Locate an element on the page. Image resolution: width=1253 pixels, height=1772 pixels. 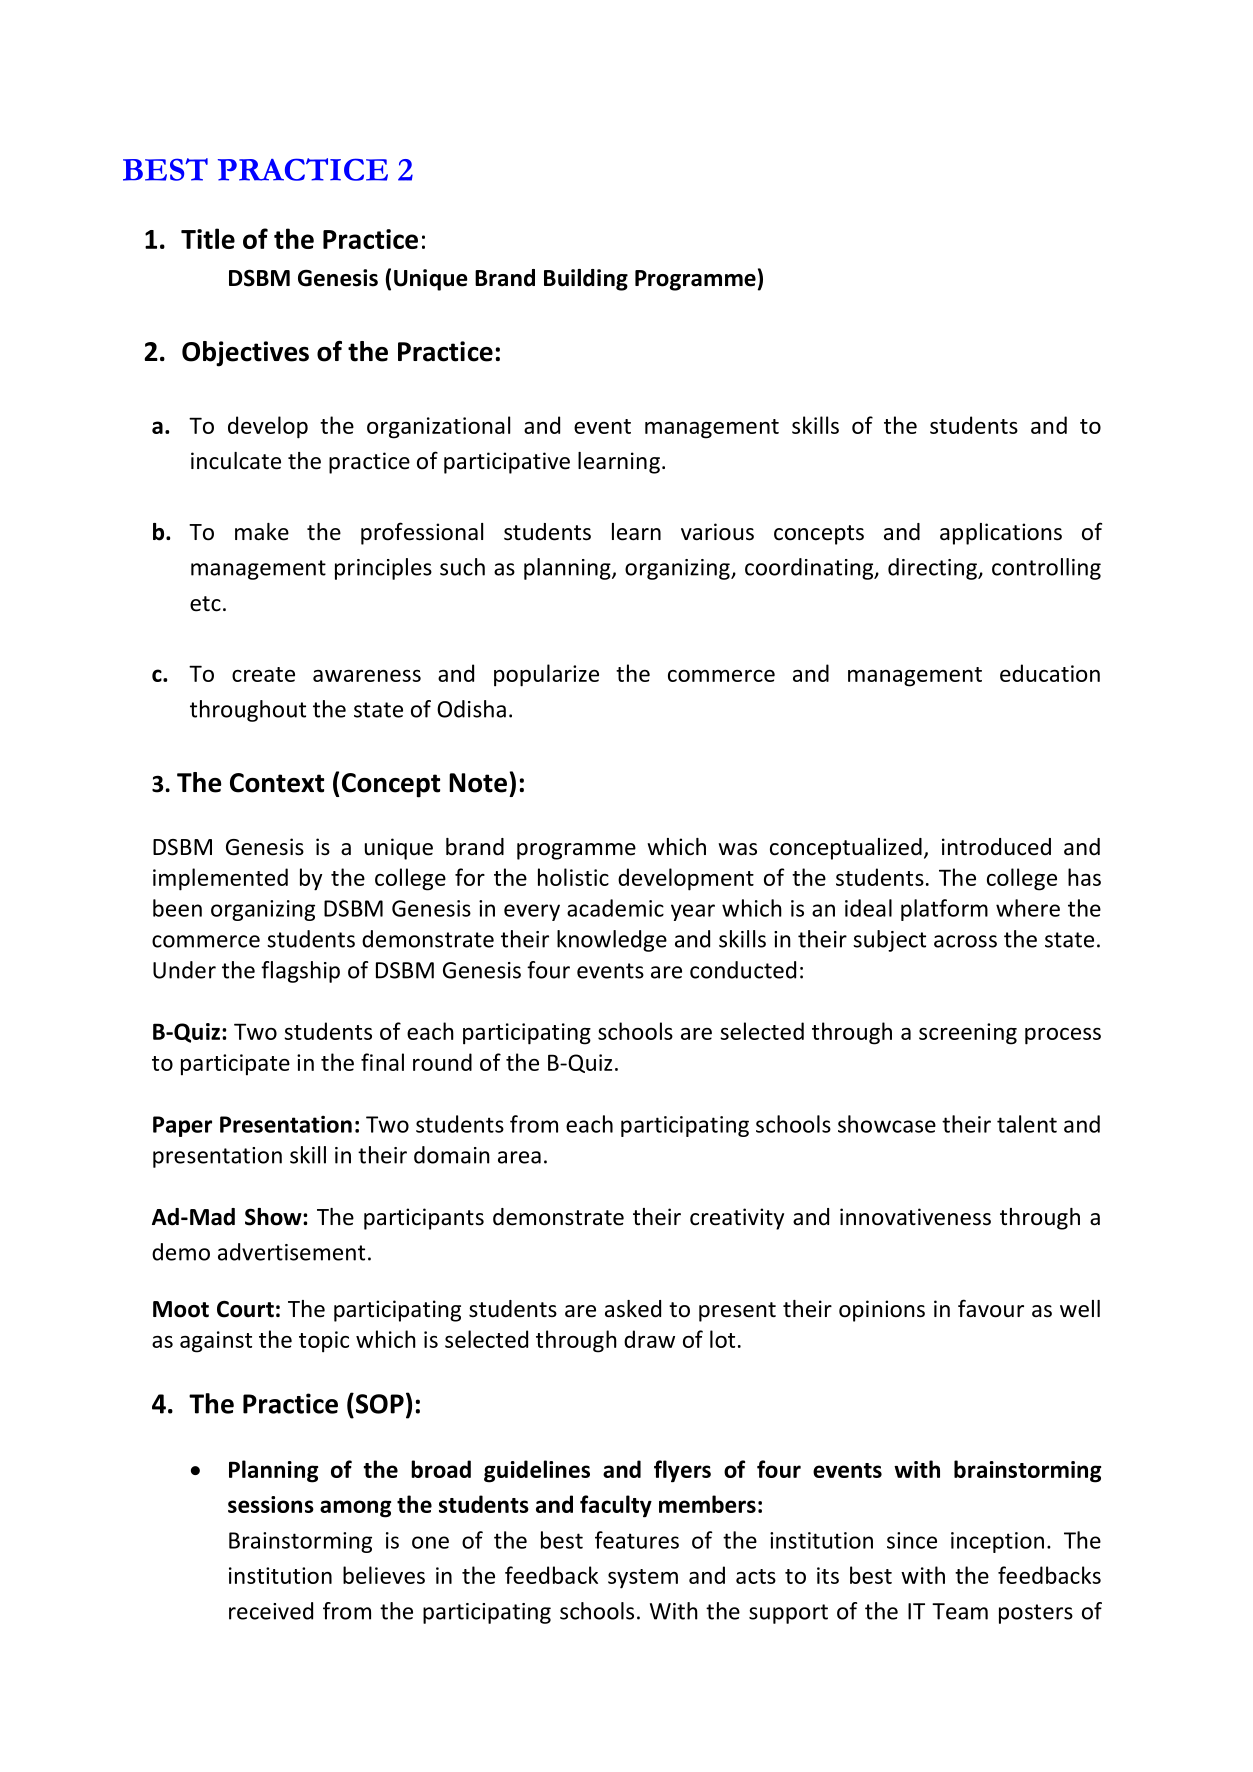
knowledge is located at coordinates (612, 941).
